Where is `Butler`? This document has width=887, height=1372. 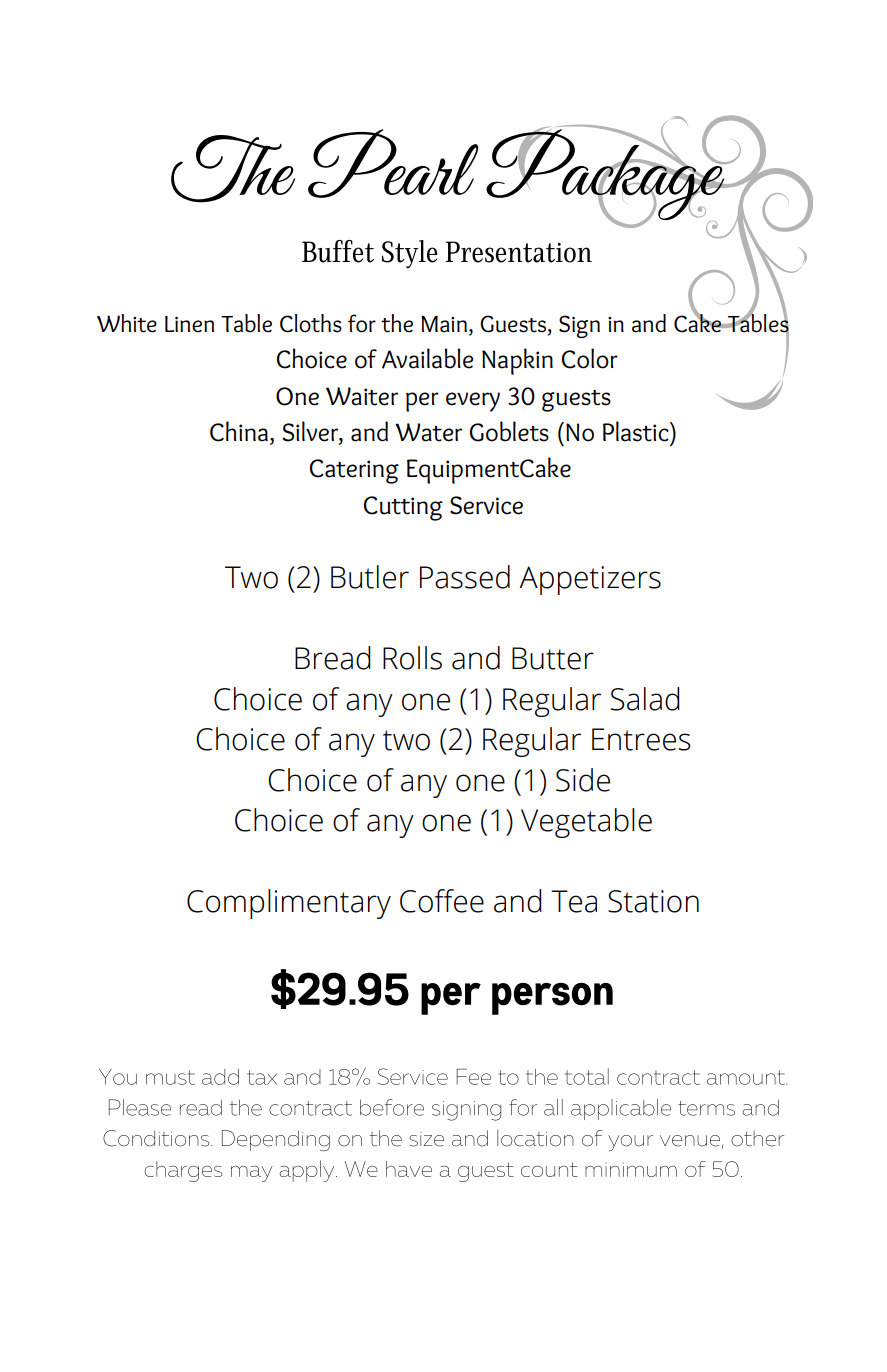
Butler is located at coordinates (370, 577).
